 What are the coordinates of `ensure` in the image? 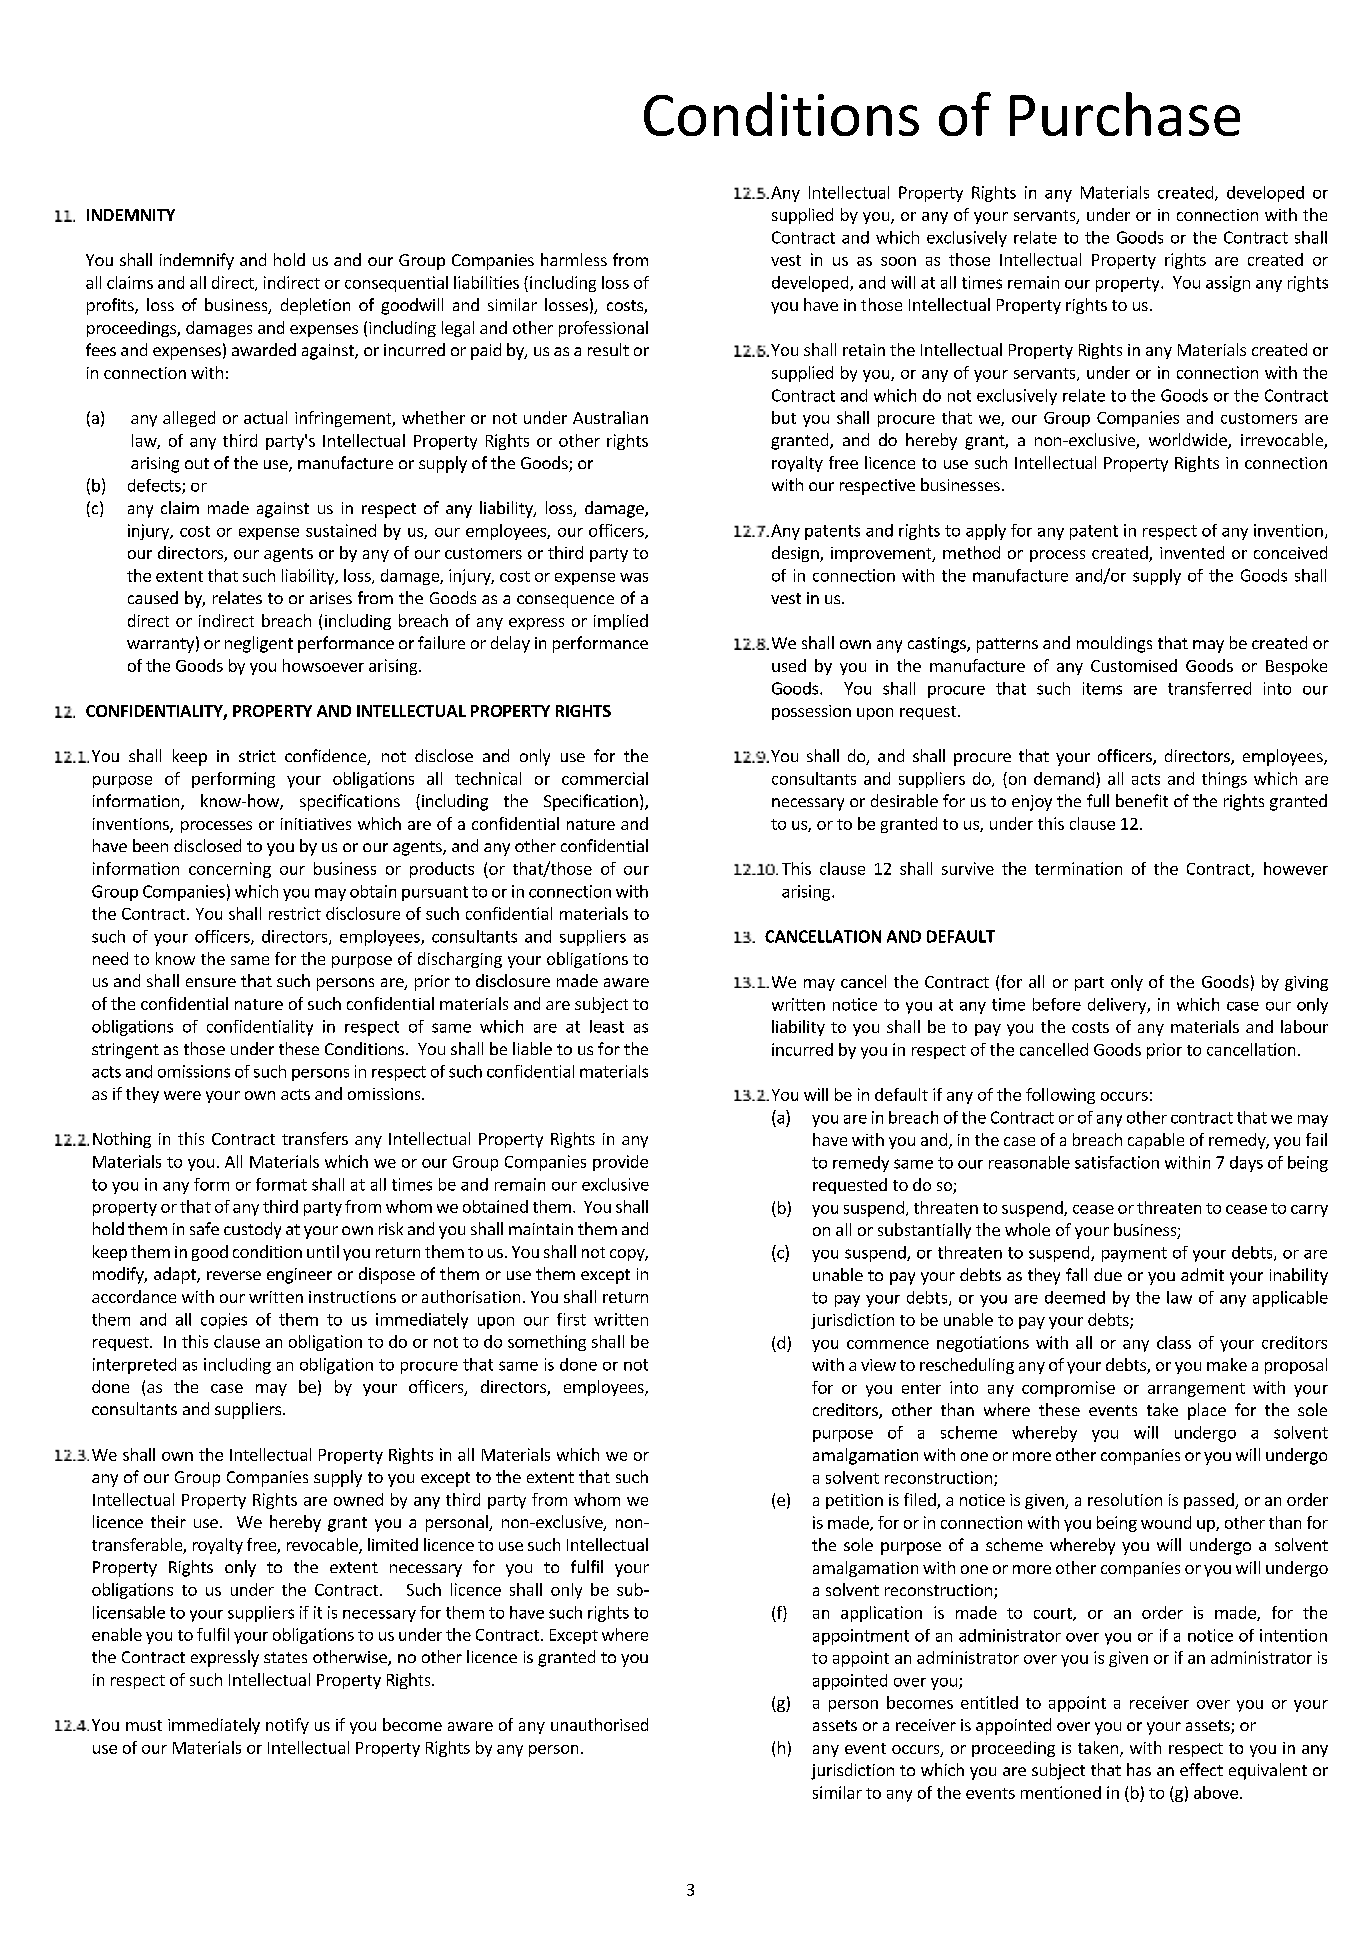 It's located at (211, 982).
